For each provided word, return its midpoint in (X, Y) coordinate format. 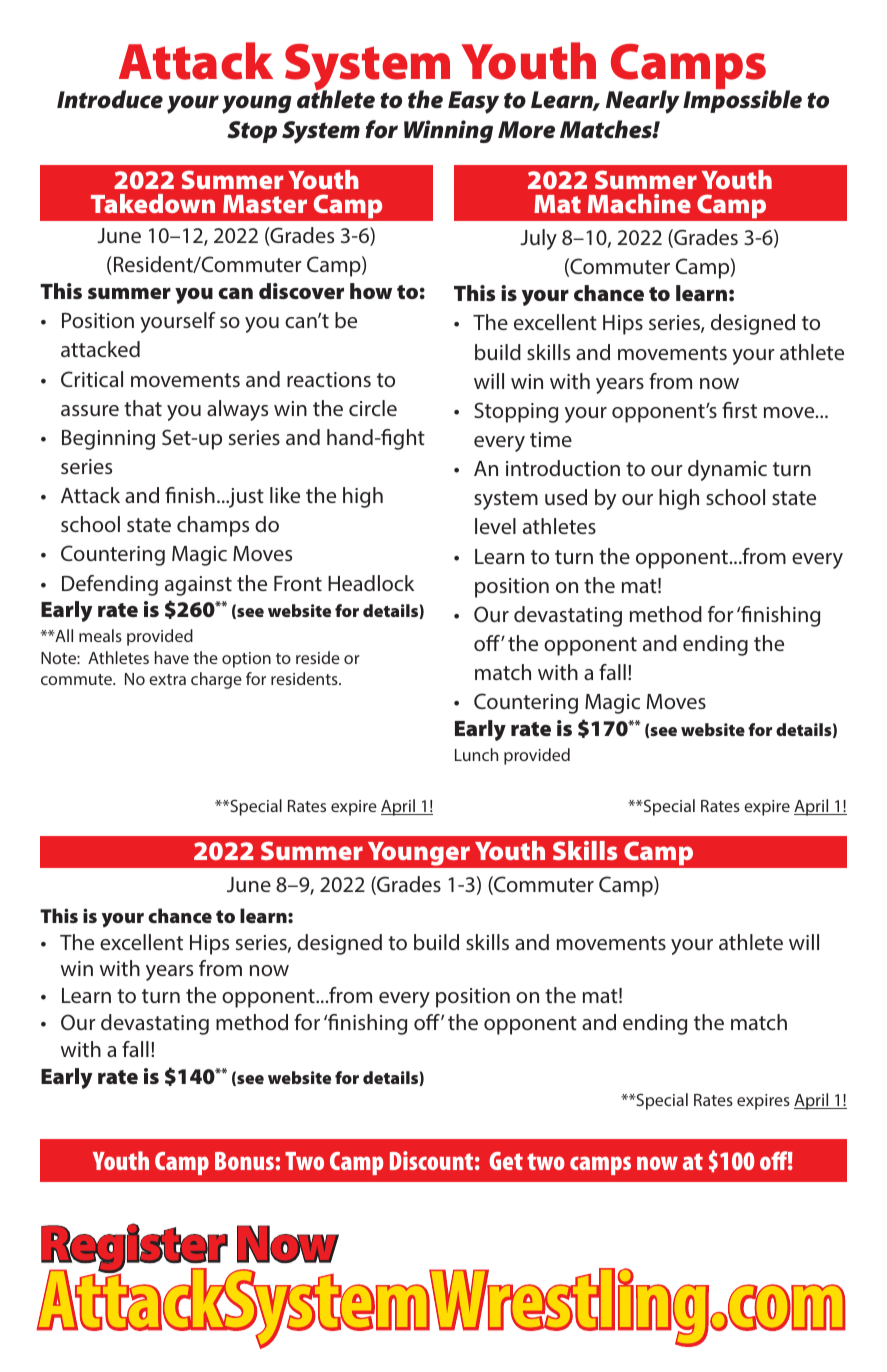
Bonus (245, 1161)
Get (506, 1161)
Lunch (476, 754)
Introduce (110, 99)
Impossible (742, 101)
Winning (448, 131)
